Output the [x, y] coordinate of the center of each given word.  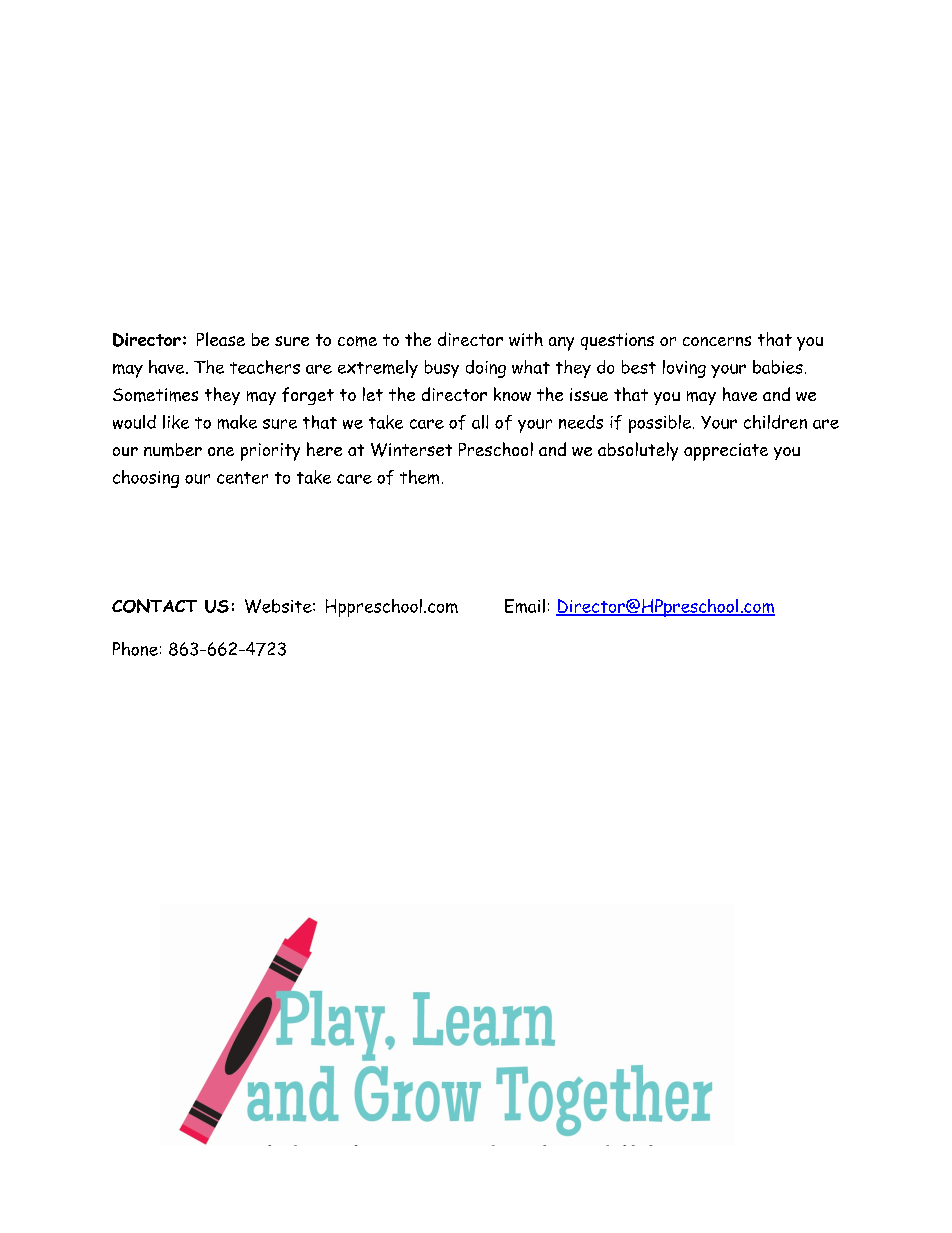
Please [221, 339]
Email [525, 606]
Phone [135, 649]
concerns [717, 341]
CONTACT [154, 606]
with [526, 339]
